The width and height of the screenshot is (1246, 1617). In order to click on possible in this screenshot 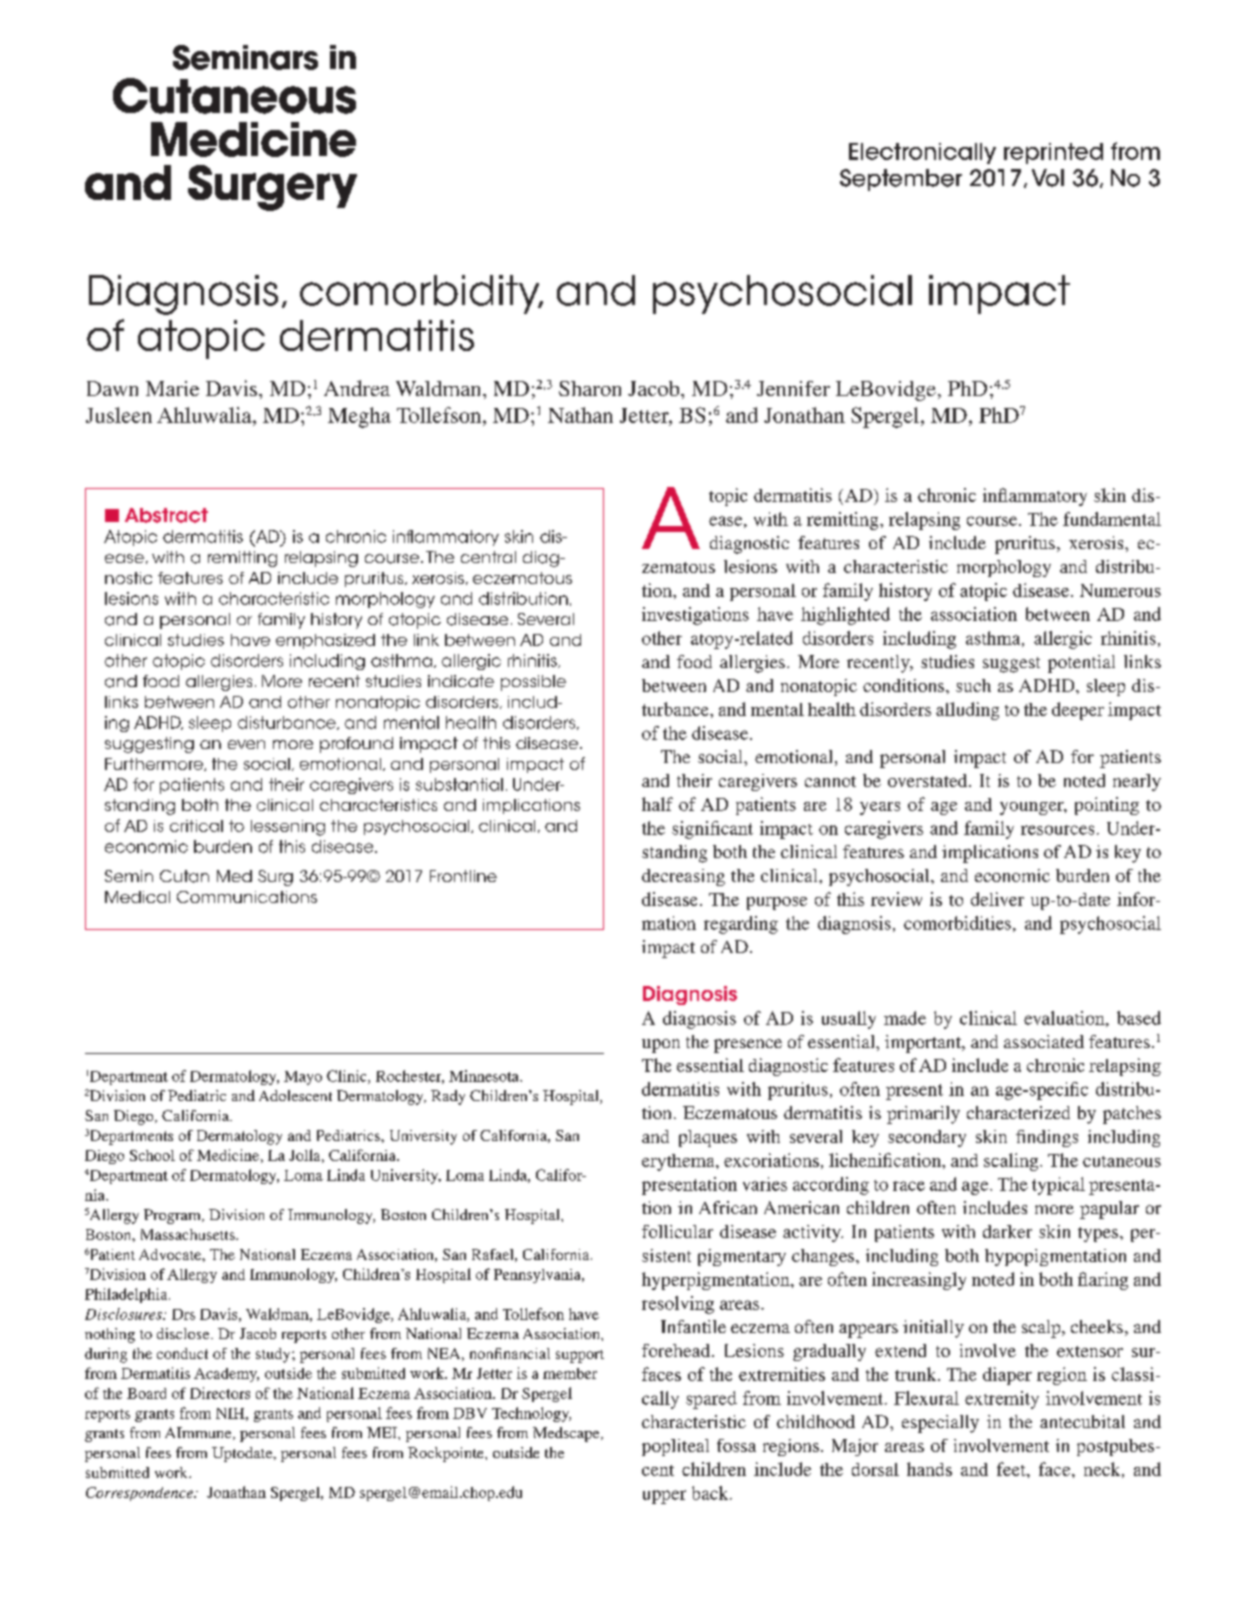, I will do `click(533, 683)`.
